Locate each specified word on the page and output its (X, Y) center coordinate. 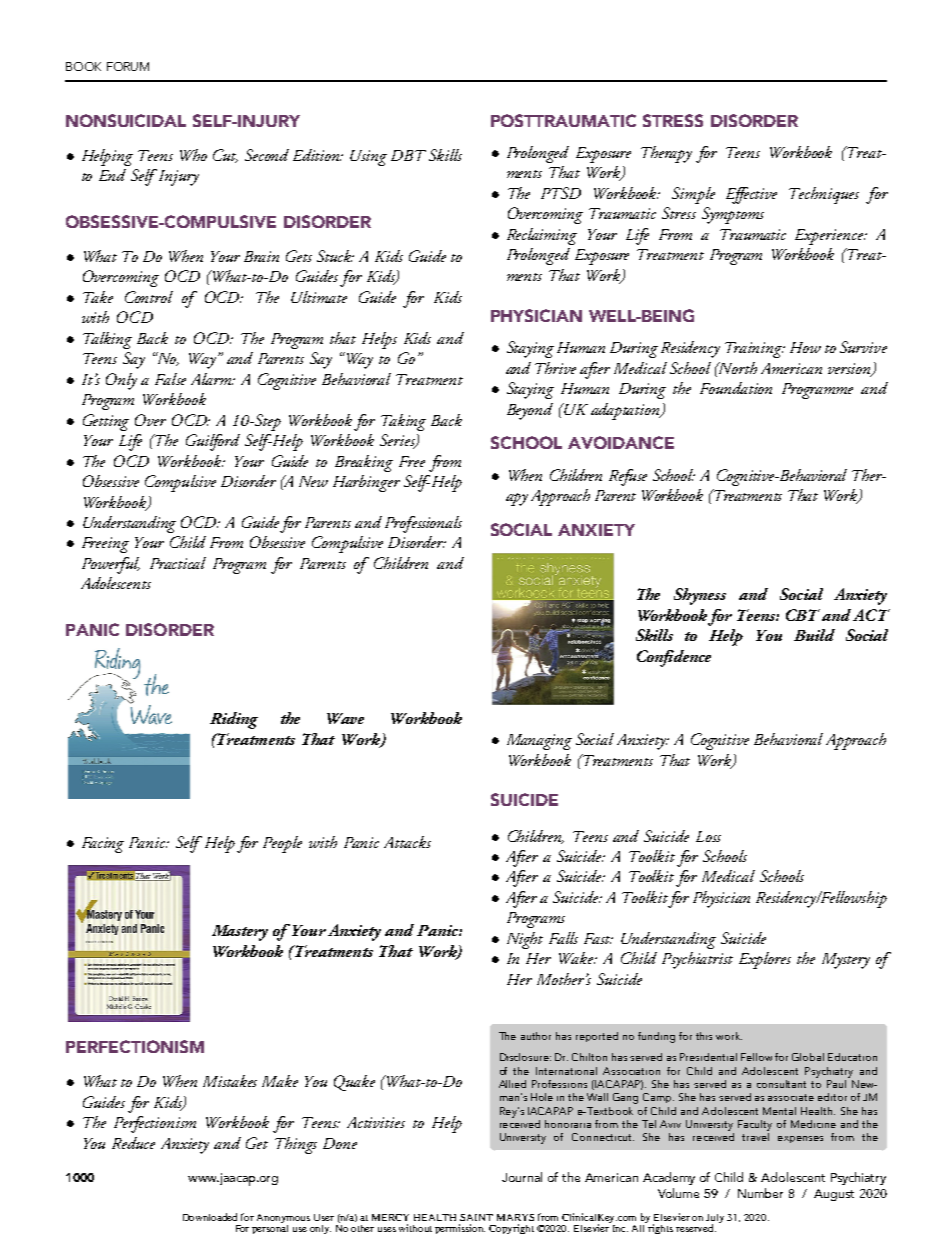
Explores (765, 960)
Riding (234, 720)
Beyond (530, 411)
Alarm (212, 379)
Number (760, 1193)
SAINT (476, 1217)
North (737, 368)
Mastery (240, 933)
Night (525, 940)
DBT (408, 155)
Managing (539, 742)
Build (814, 635)
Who (193, 155)
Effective (751, 195)
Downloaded (210, 1217)
